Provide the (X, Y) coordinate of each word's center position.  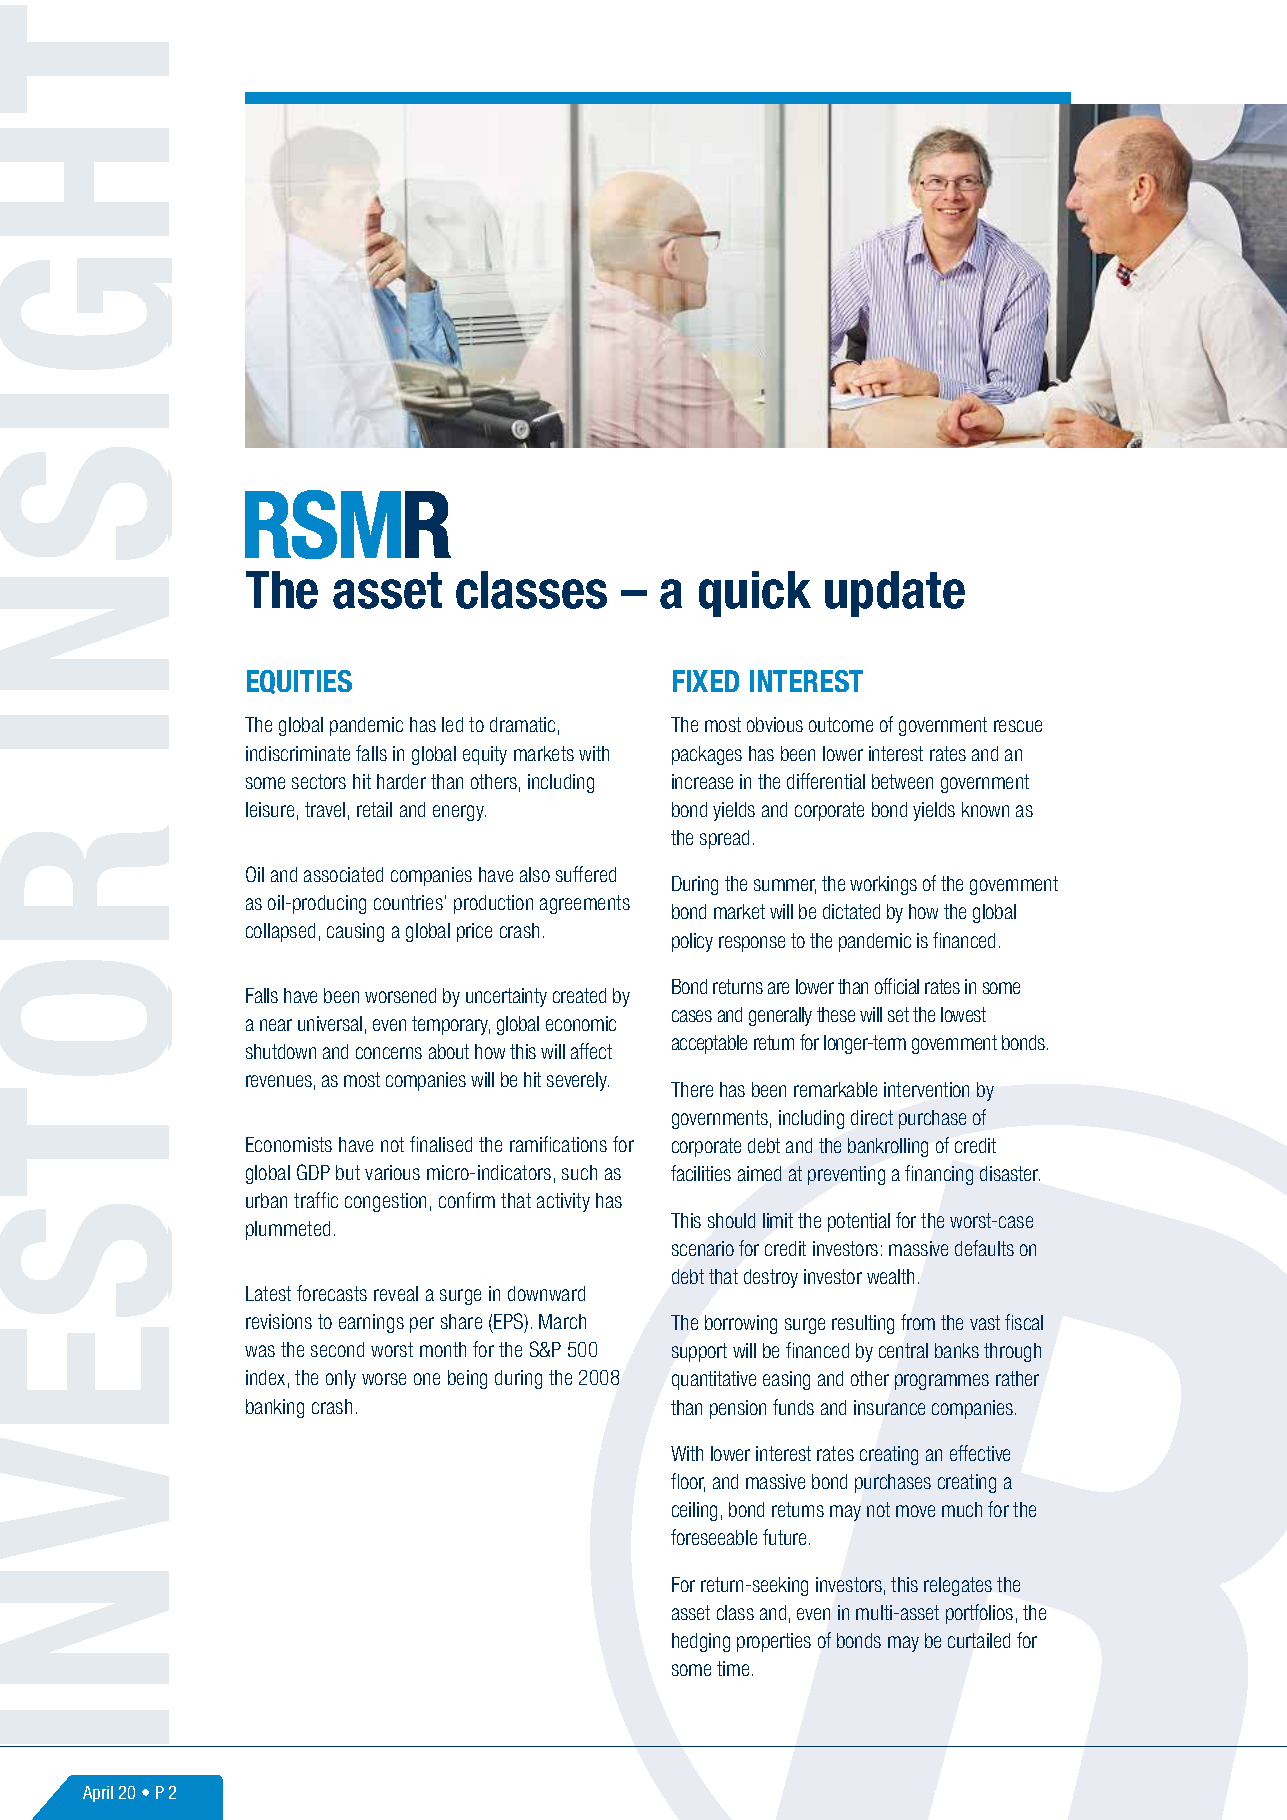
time (733, 1668)
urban (266, 1200)
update (895, 594)
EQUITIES (299, 682)
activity (563, 1202)
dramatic (522, 724)
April (98, 1794)
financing (939, 1175)
